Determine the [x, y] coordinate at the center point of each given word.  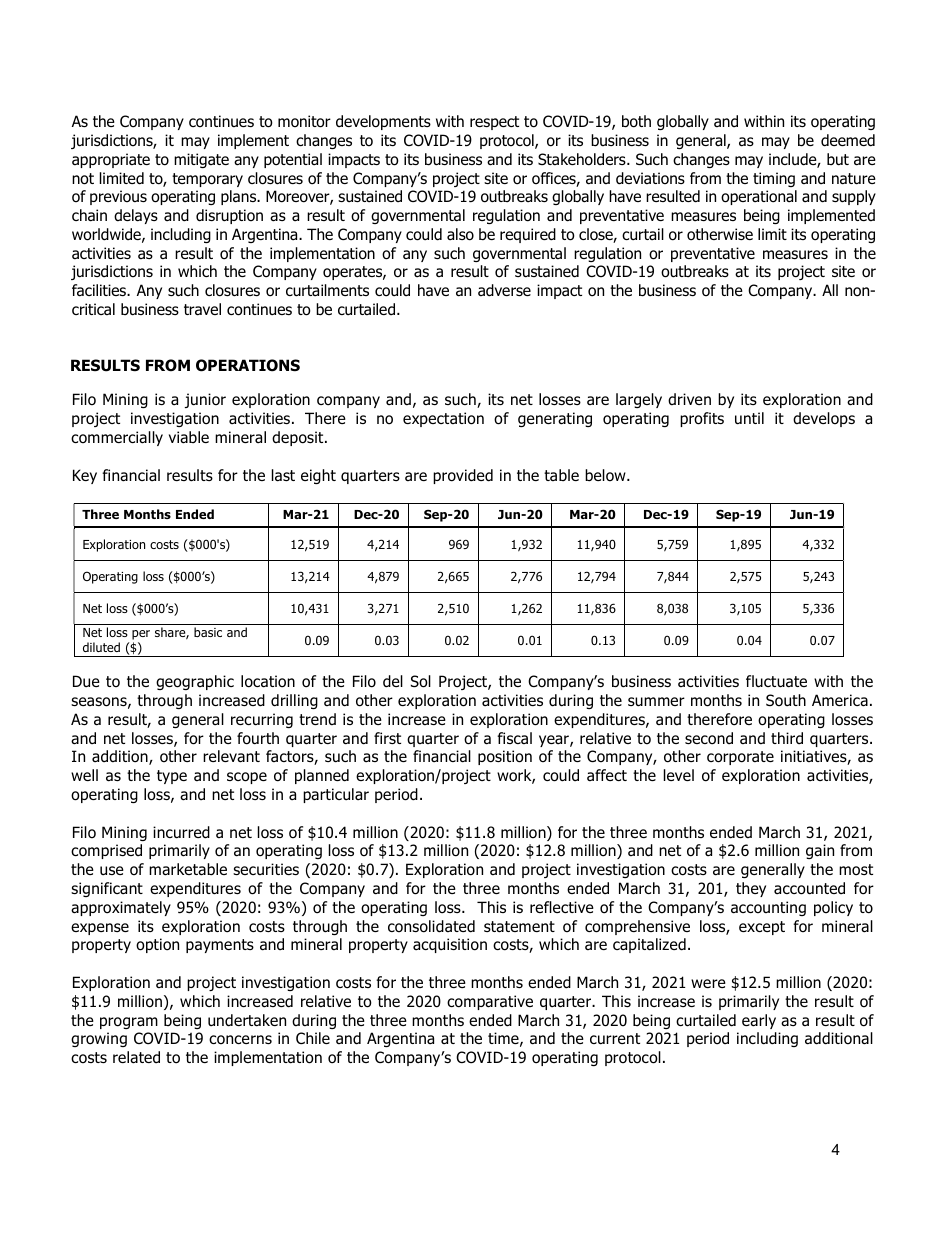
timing [774, 179]
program [129, 1023]
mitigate [201, 160]
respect [494, 123]
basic [208, 632]
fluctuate [776, 681]
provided [463, 476]
